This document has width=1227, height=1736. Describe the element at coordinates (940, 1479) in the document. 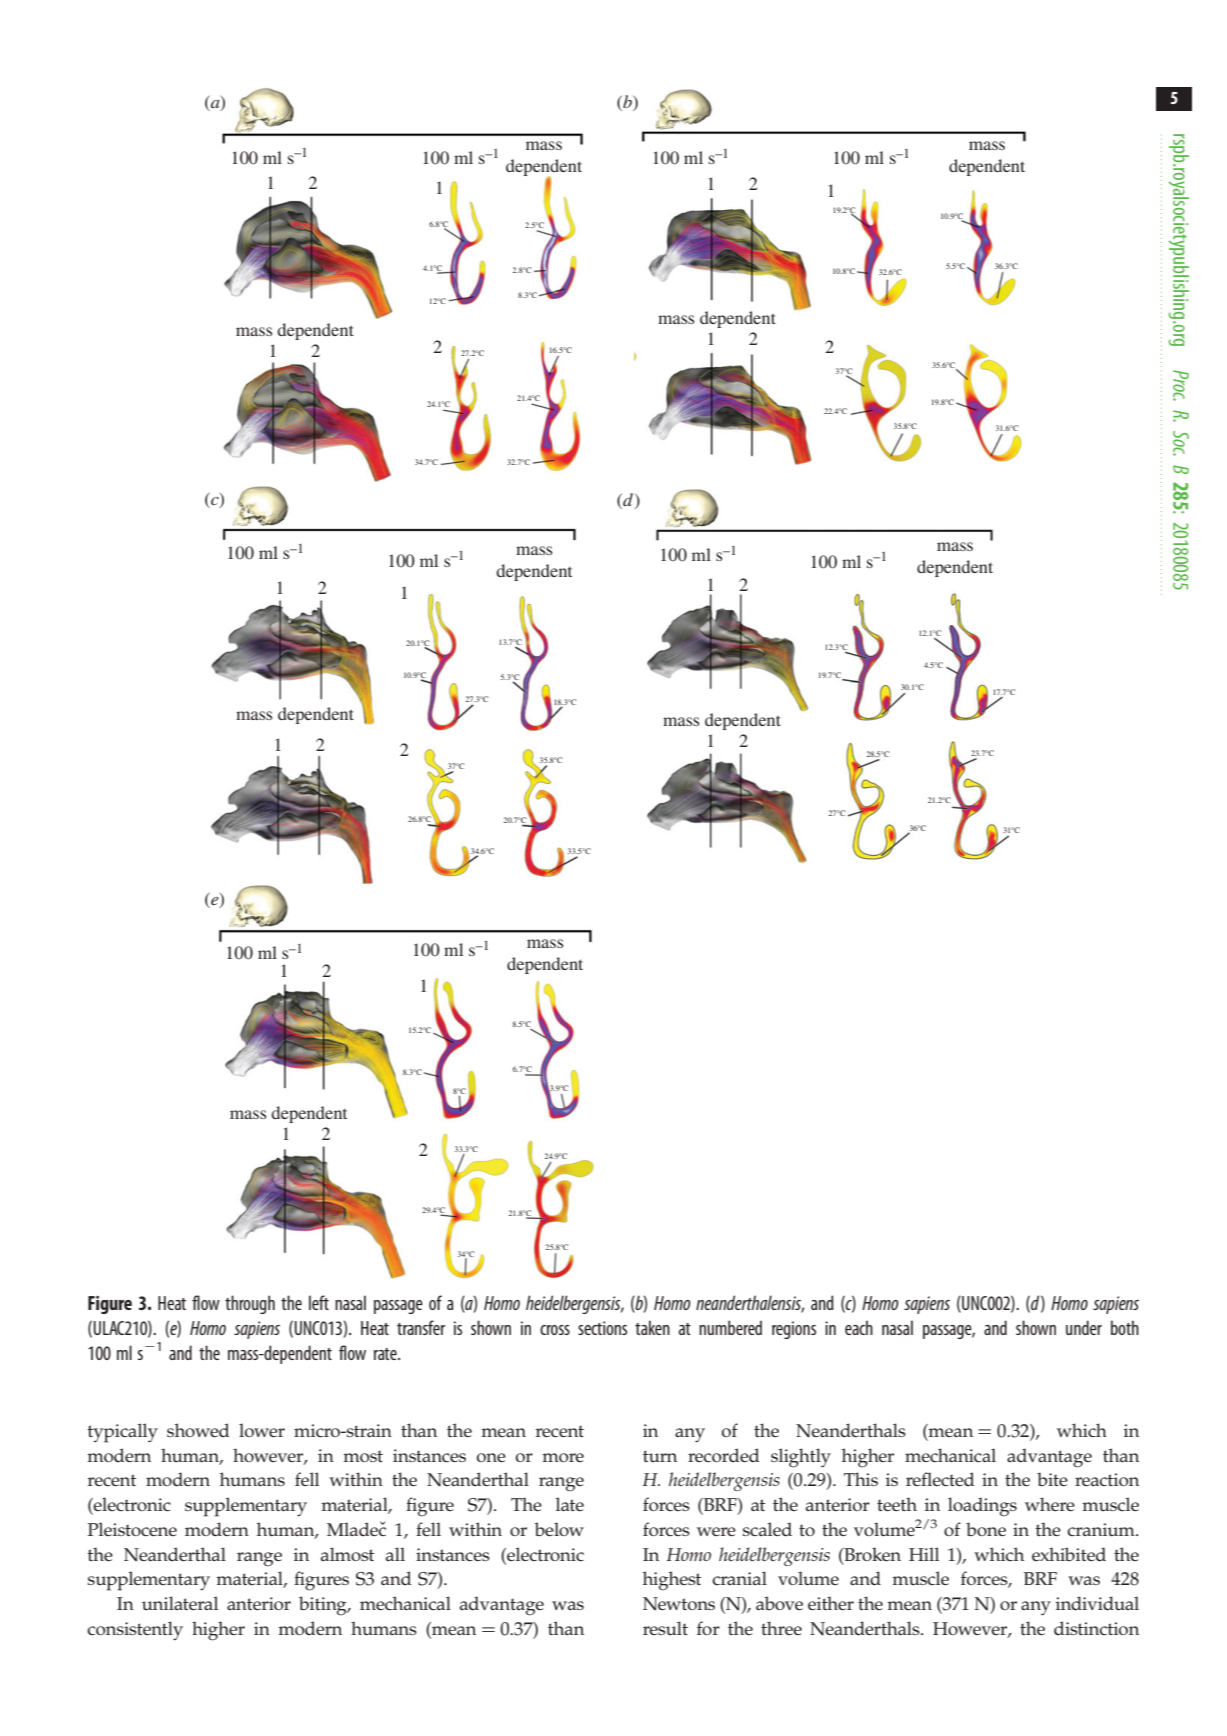

I see `reflected` at that location.
